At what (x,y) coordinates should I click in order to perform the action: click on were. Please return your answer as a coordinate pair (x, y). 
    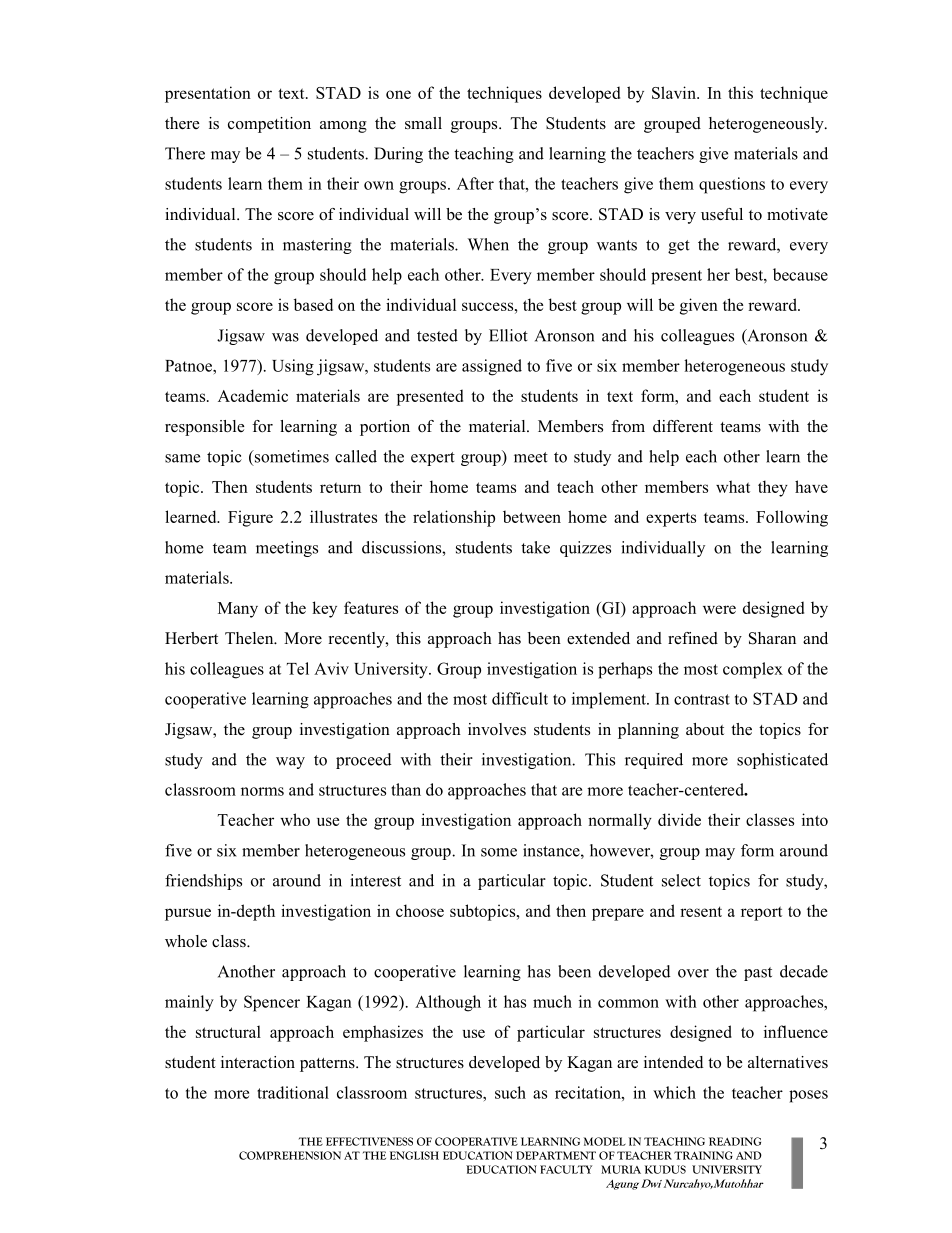
    Looking at the image, I should click on (719, 609).
